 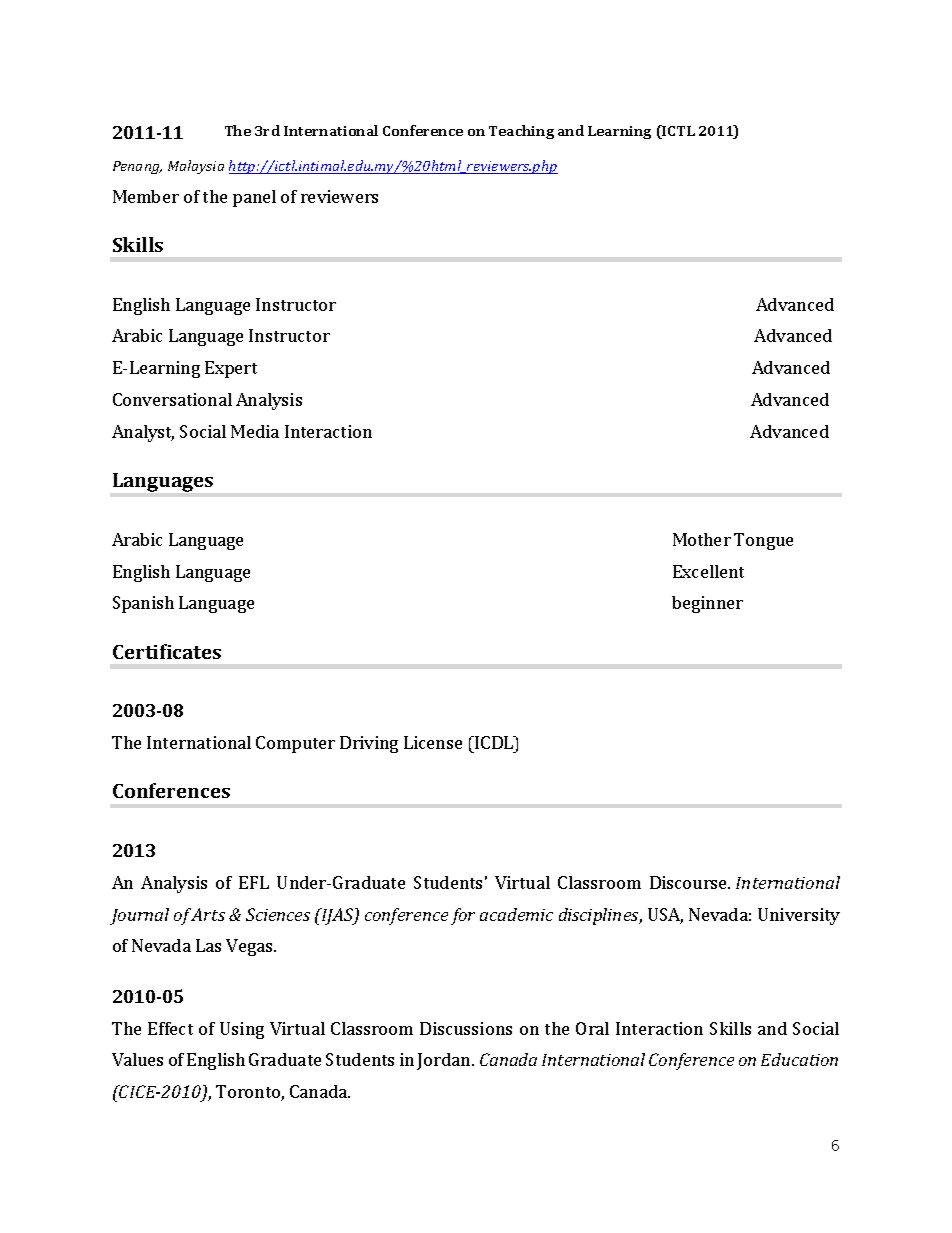 I want to click on Expert, so click(x=231, y=369).
